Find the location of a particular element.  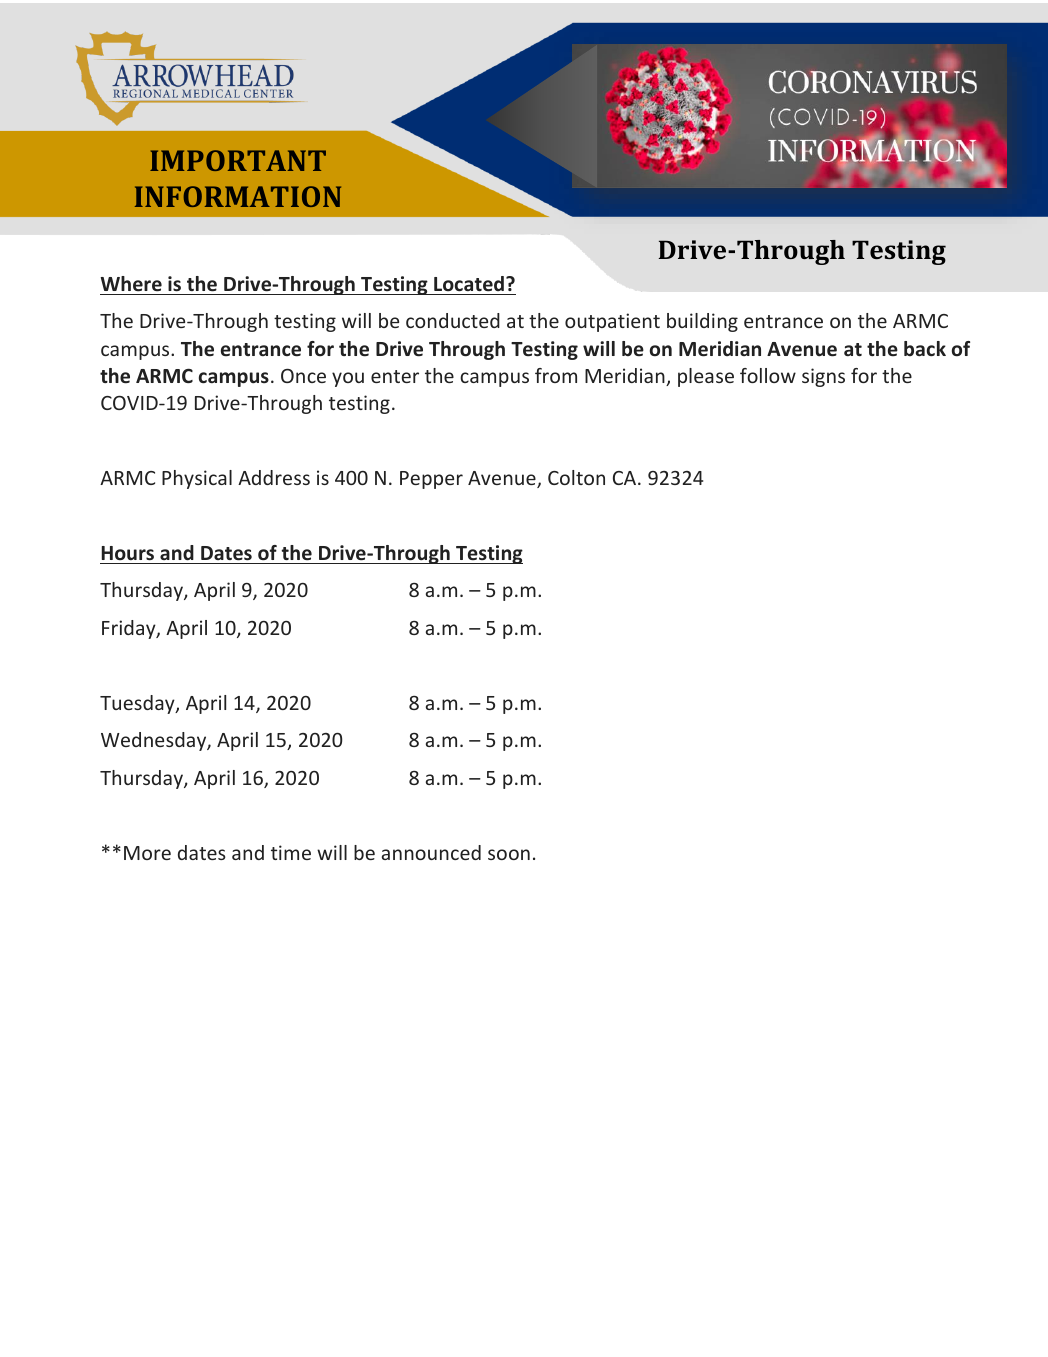

soon is located at coordinates (509, 854).
